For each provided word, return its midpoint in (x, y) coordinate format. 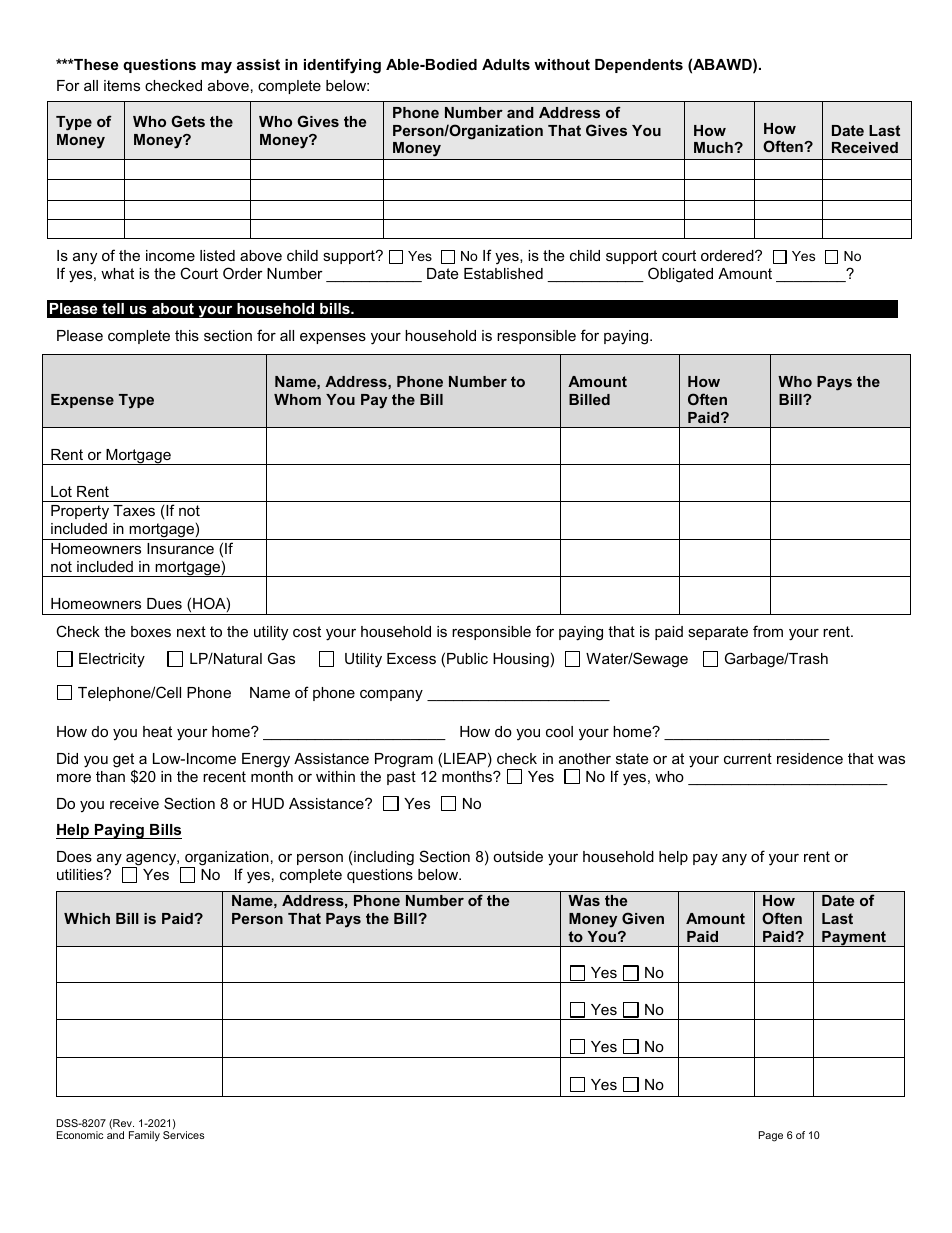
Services (184, 1135)
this (187, 335)
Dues (164, 603)
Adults (506, 64)
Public (467, 658)
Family (144, 1136)
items (122, 85)
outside (518, 856)
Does (74, 856)
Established (503, 273)
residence (810, 758)
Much (714, 147)
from (768, 631)
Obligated (680, 275)
